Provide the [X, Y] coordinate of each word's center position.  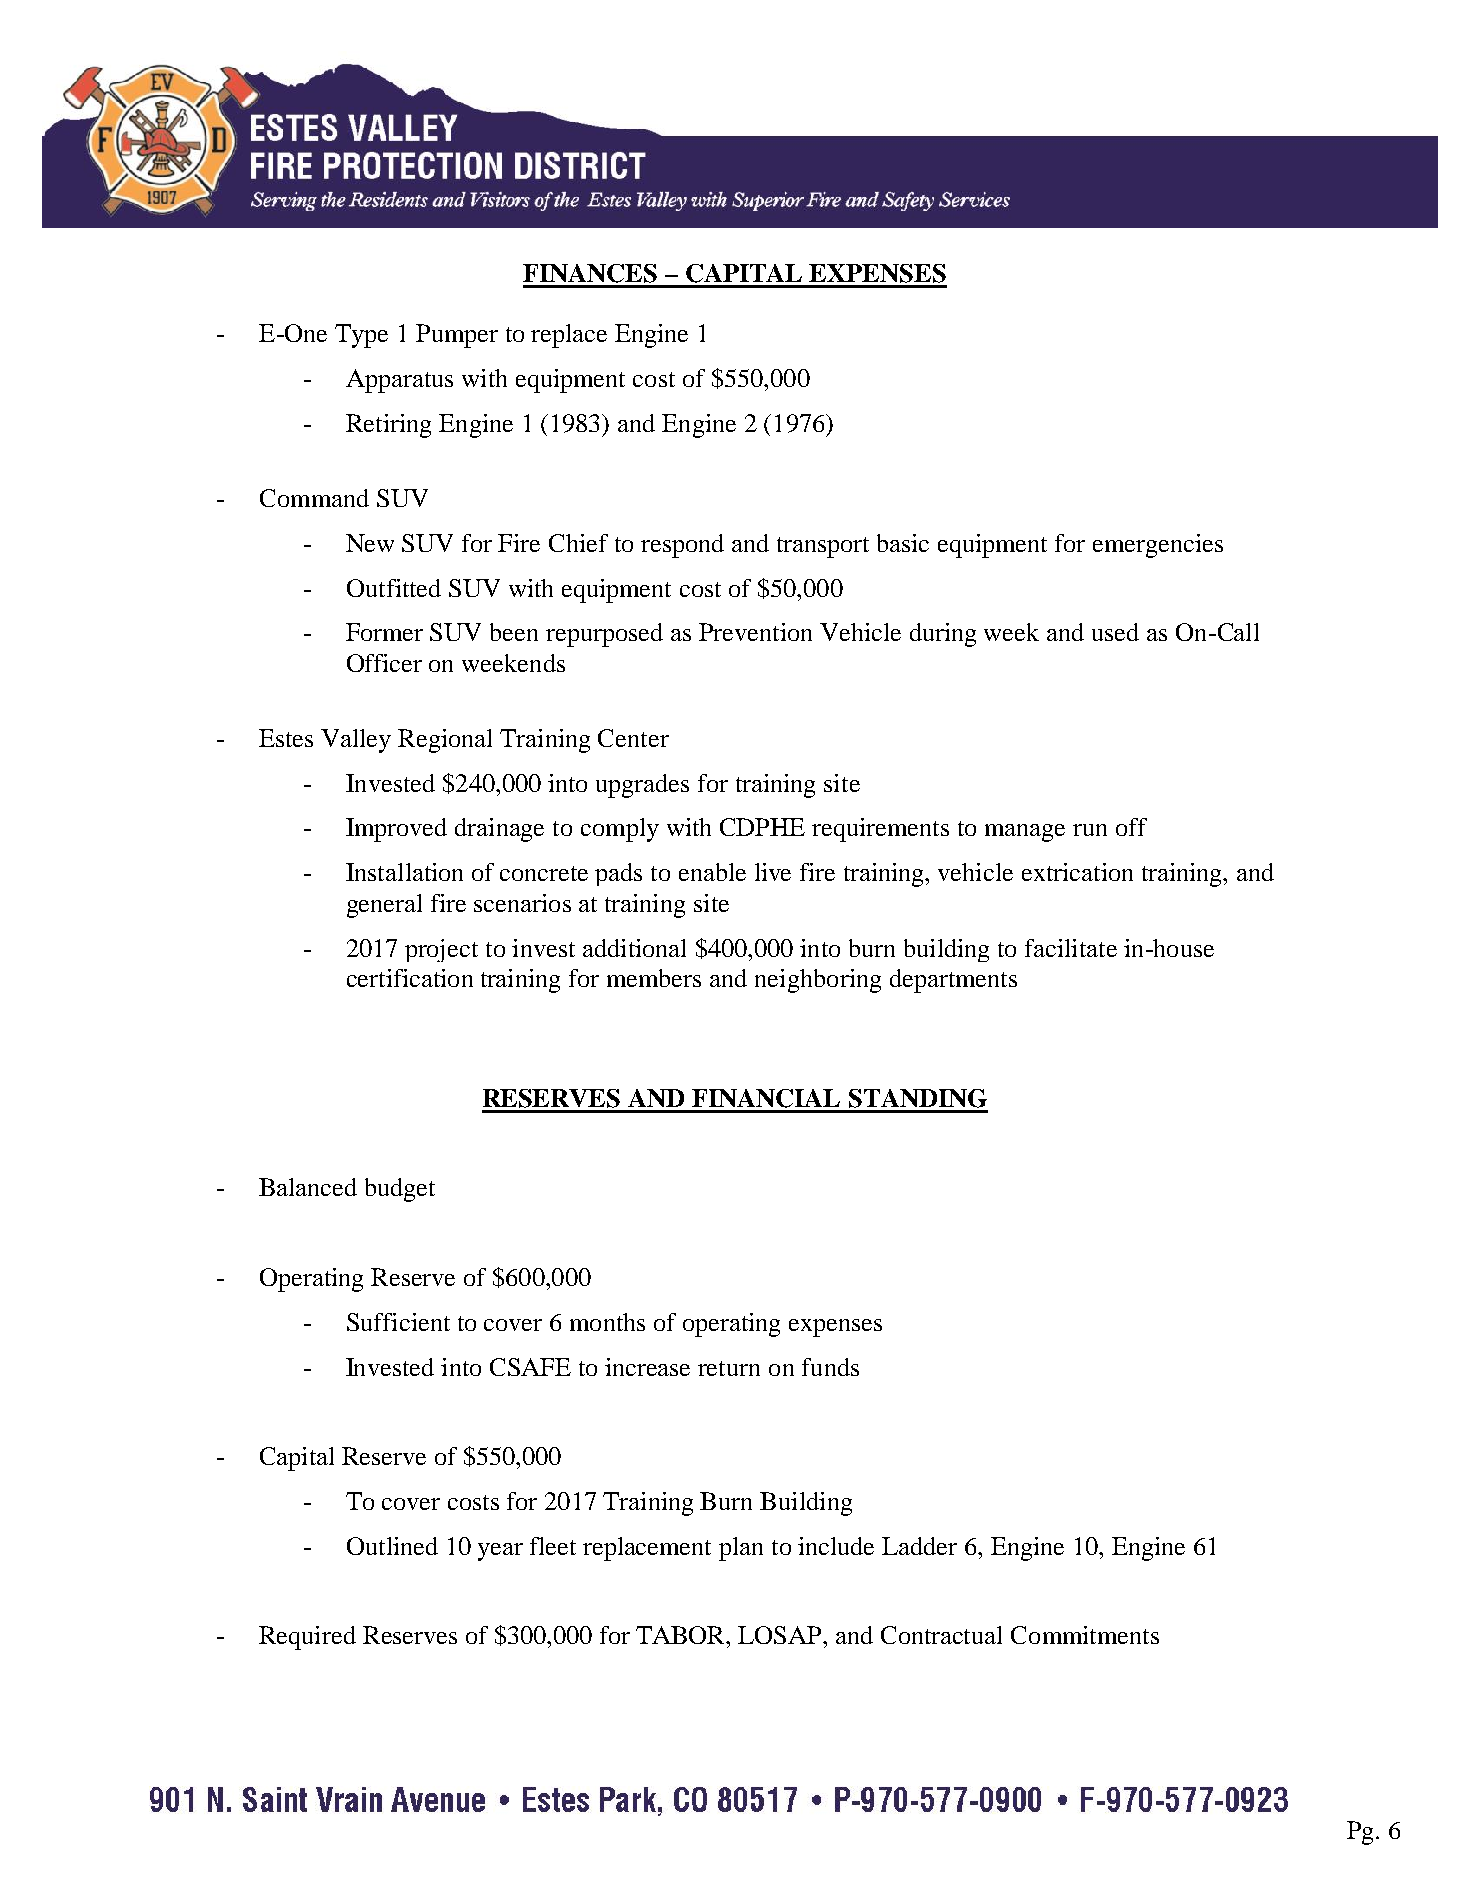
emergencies [1158, 546]
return [729, 1368]
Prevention [755, 632]
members [654, 978]
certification [410, 978]
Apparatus [399, 381]
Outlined [392, 1546]
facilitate [1071, 948]
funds [830, 1367]
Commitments [1085, 1635]
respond [682, 546]
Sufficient [398, 1322]
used [1115, 632]
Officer [384, 663]
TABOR [682, 1635]
